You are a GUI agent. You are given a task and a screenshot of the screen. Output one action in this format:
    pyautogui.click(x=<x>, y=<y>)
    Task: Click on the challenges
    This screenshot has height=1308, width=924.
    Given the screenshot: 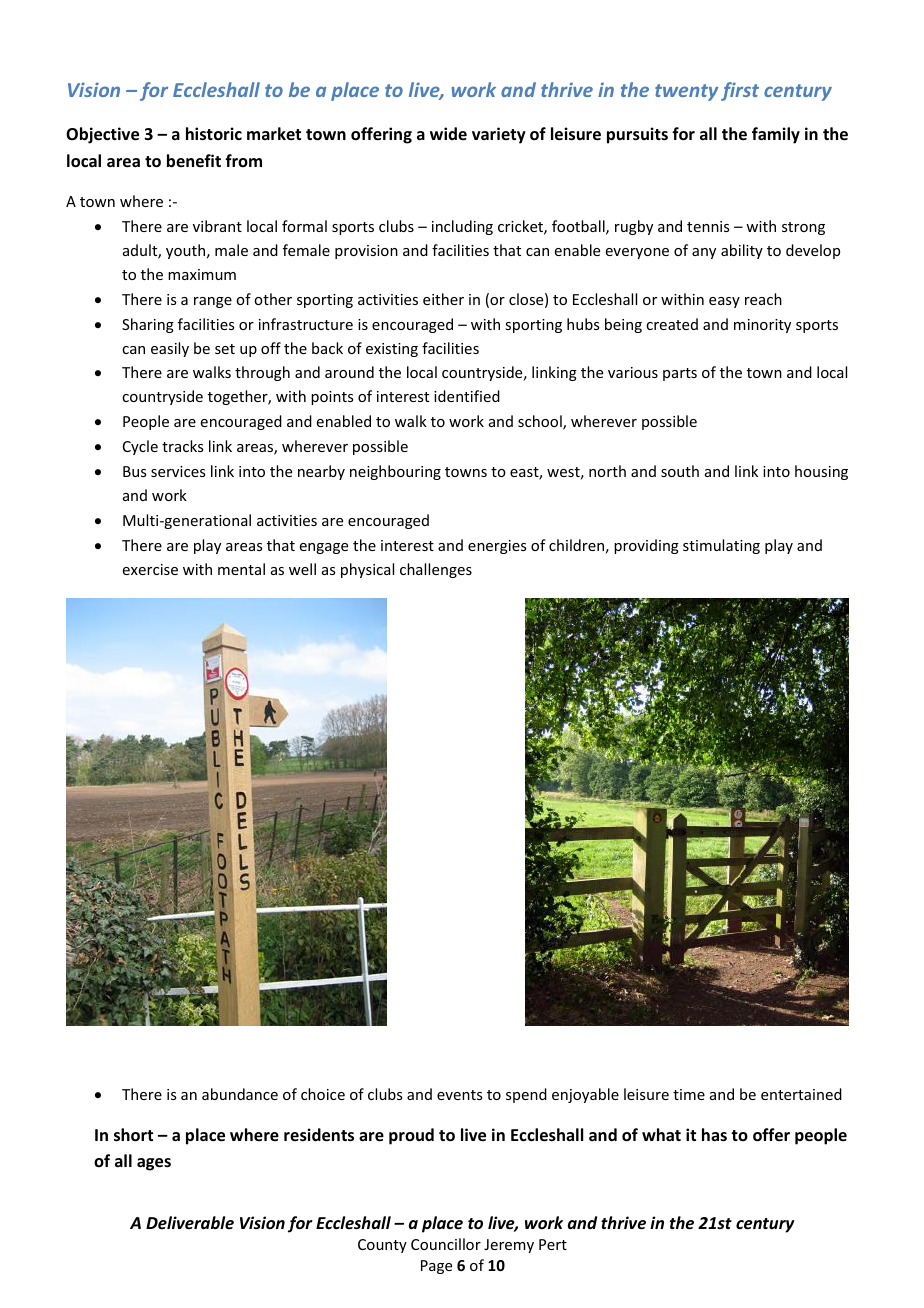 What is the action you would take?
    pyautogui.click(x=436, y=570)
